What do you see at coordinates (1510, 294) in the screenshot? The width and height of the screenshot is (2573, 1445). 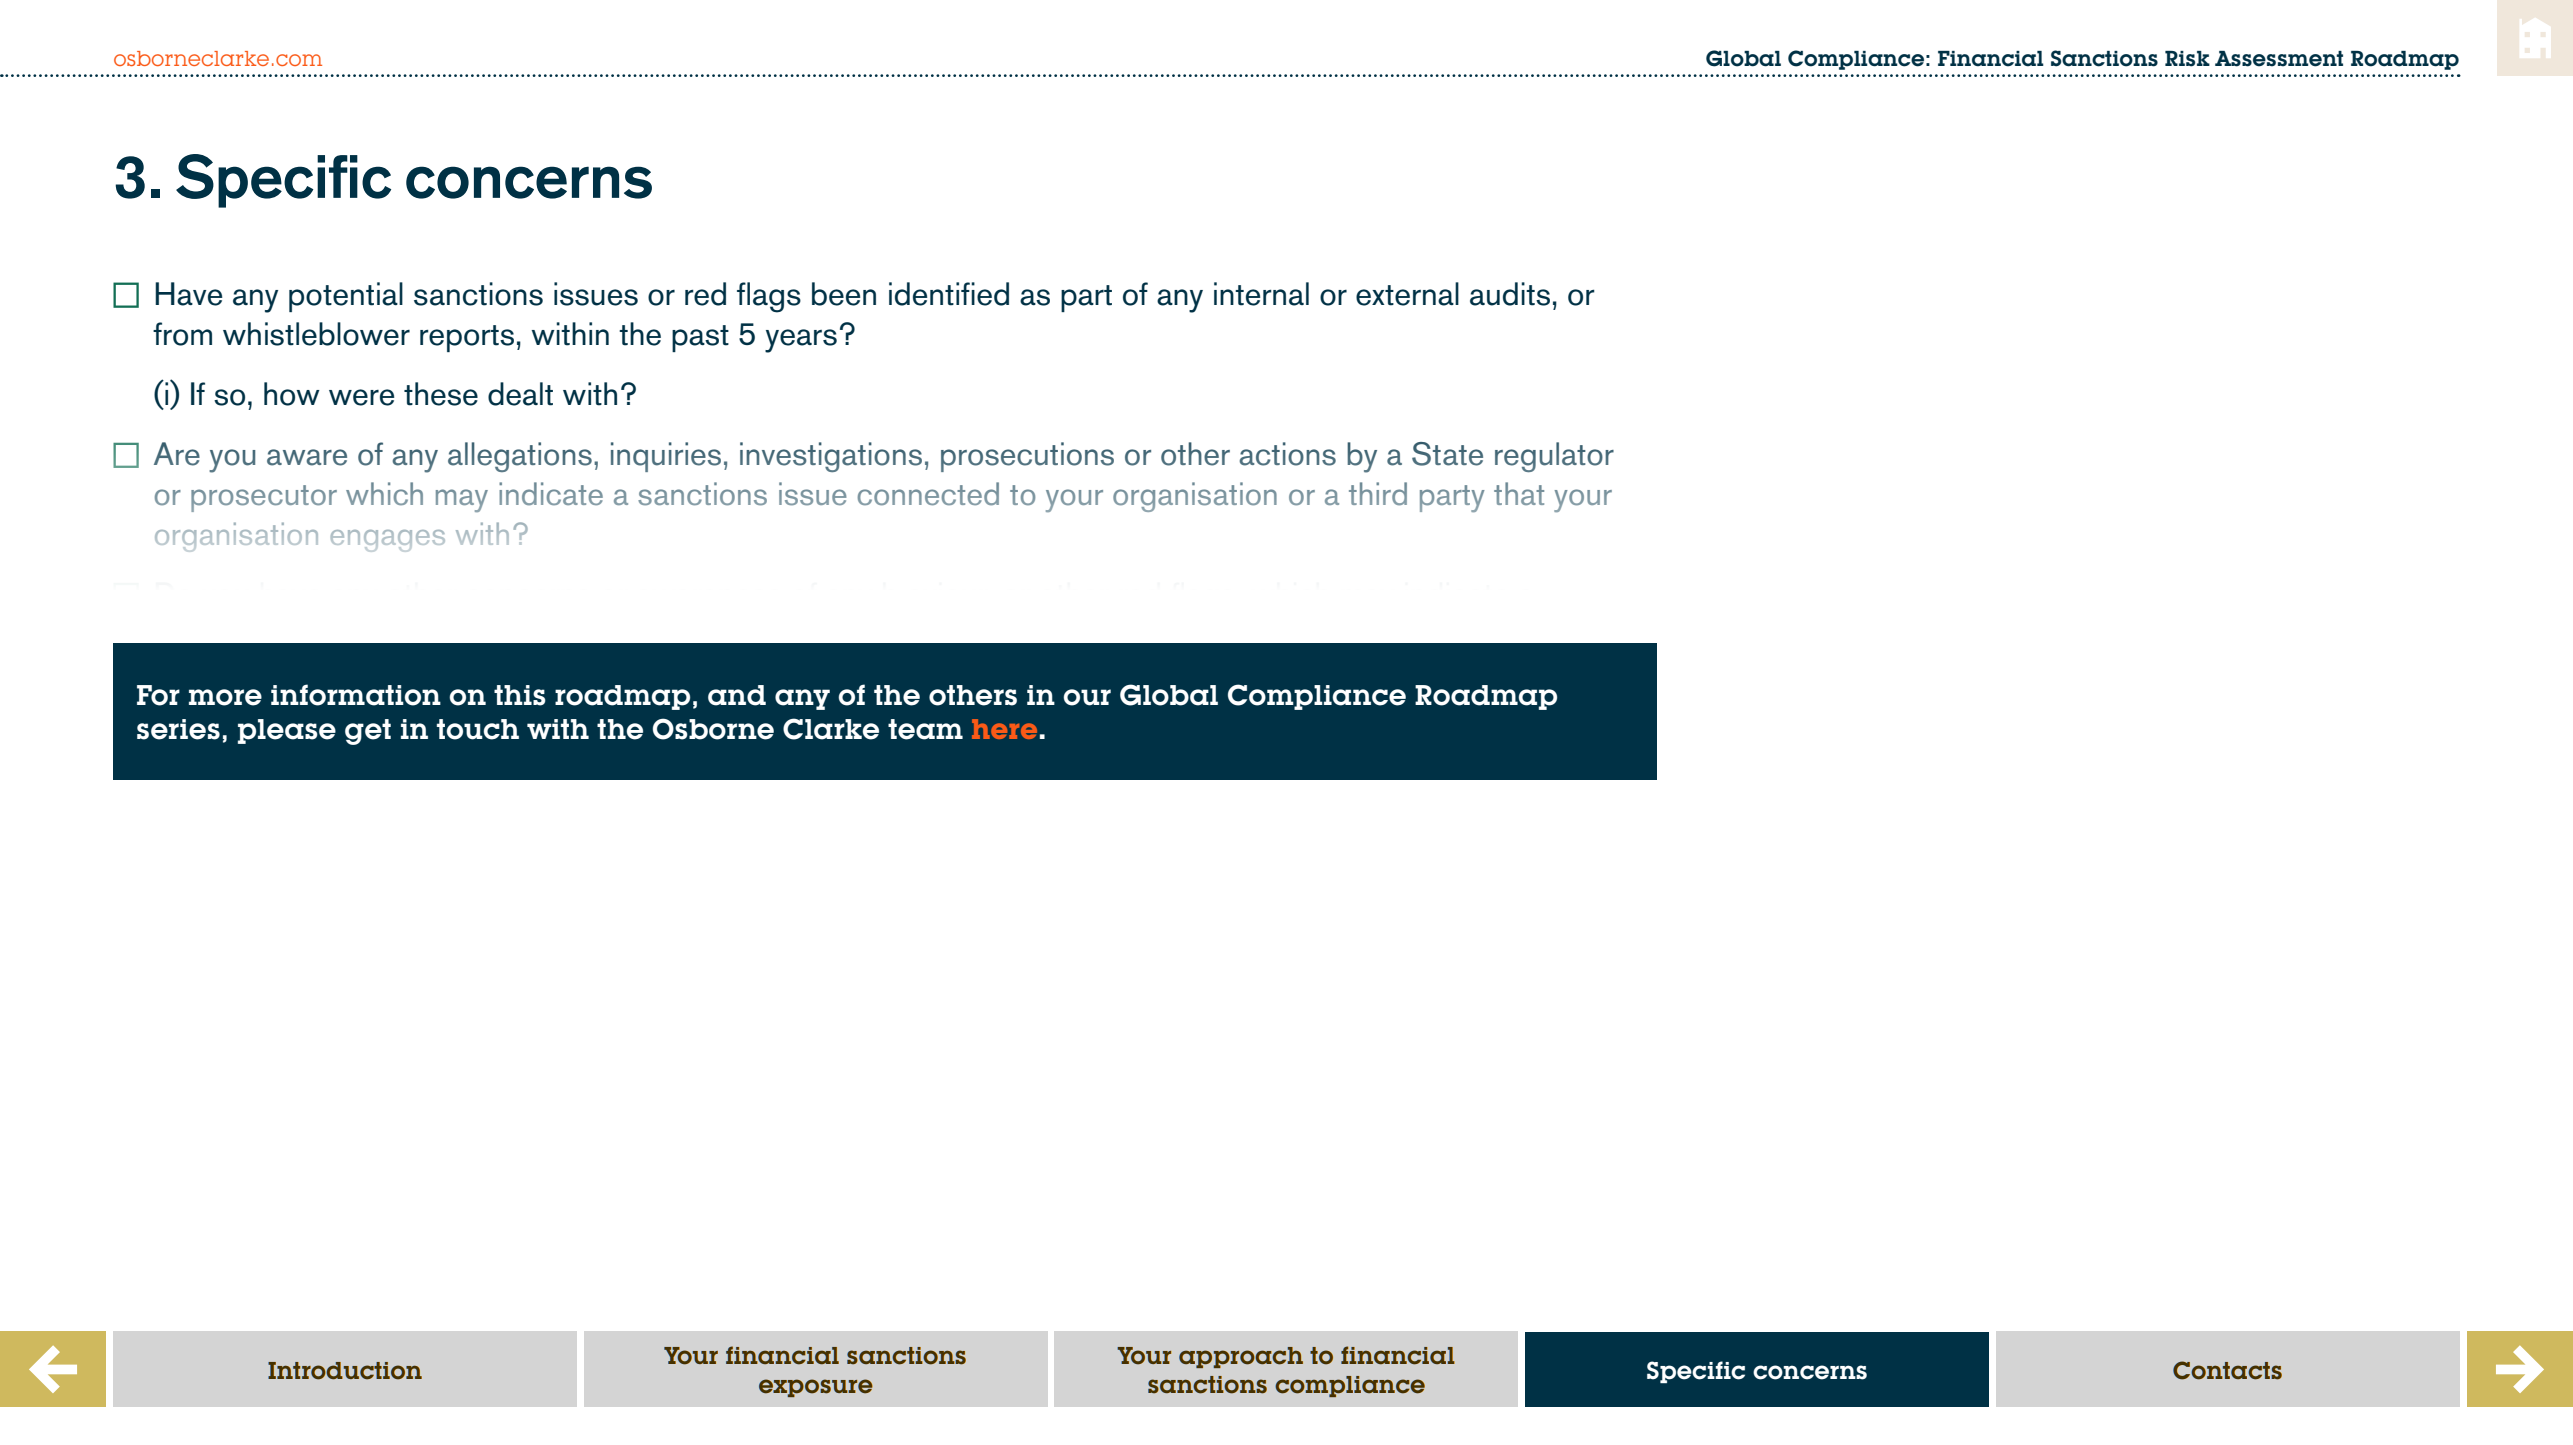 I see `audits` at bounding box center [1510, 294].
